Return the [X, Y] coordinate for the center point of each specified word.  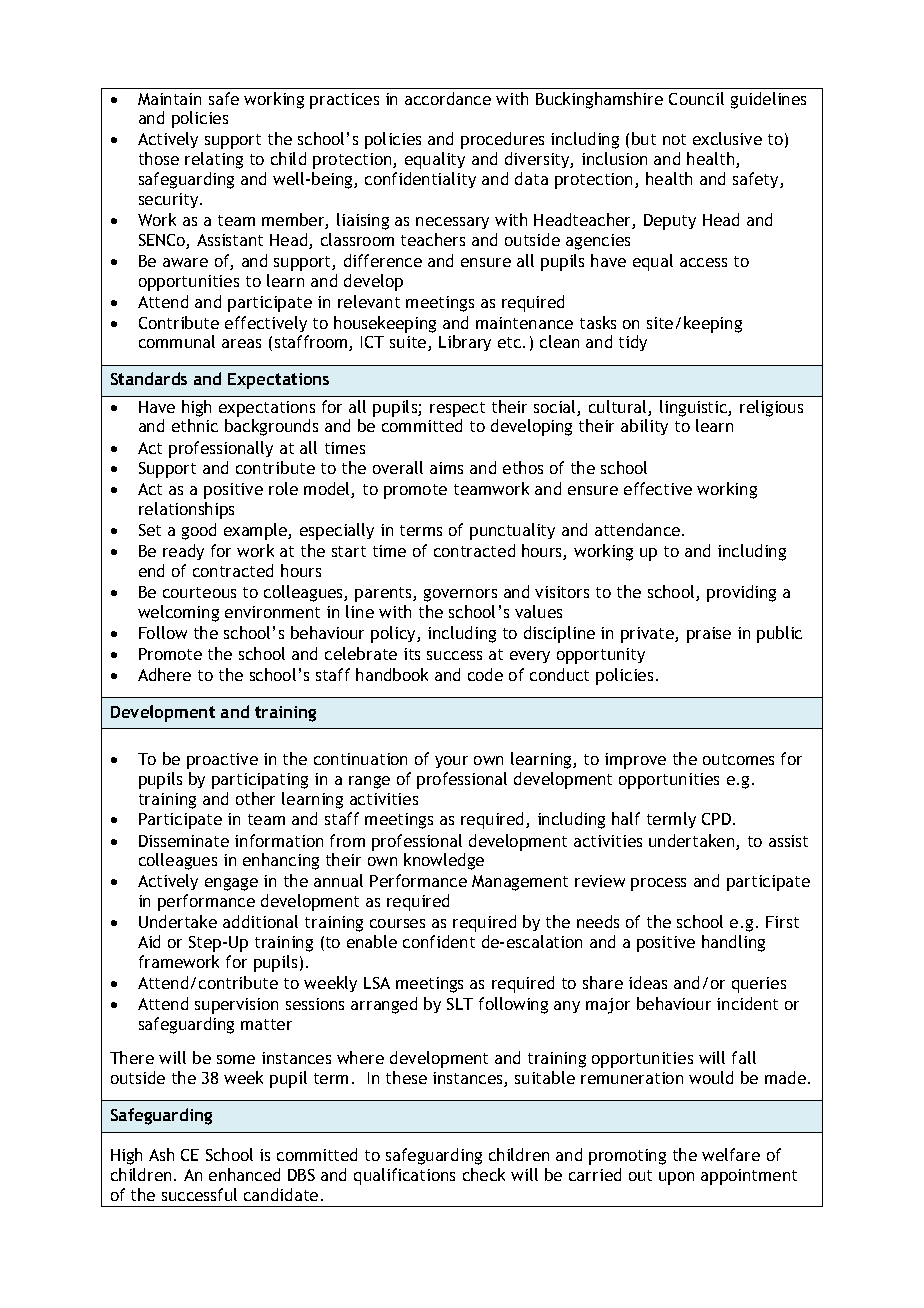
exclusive [727, 138]
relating [214, 160]
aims [446, 468]
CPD [718, 819]
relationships [186, 510]
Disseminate [184, 841]
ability [644, 427]
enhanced [244, 1174]
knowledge [444, 861]
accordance [448, 98]
